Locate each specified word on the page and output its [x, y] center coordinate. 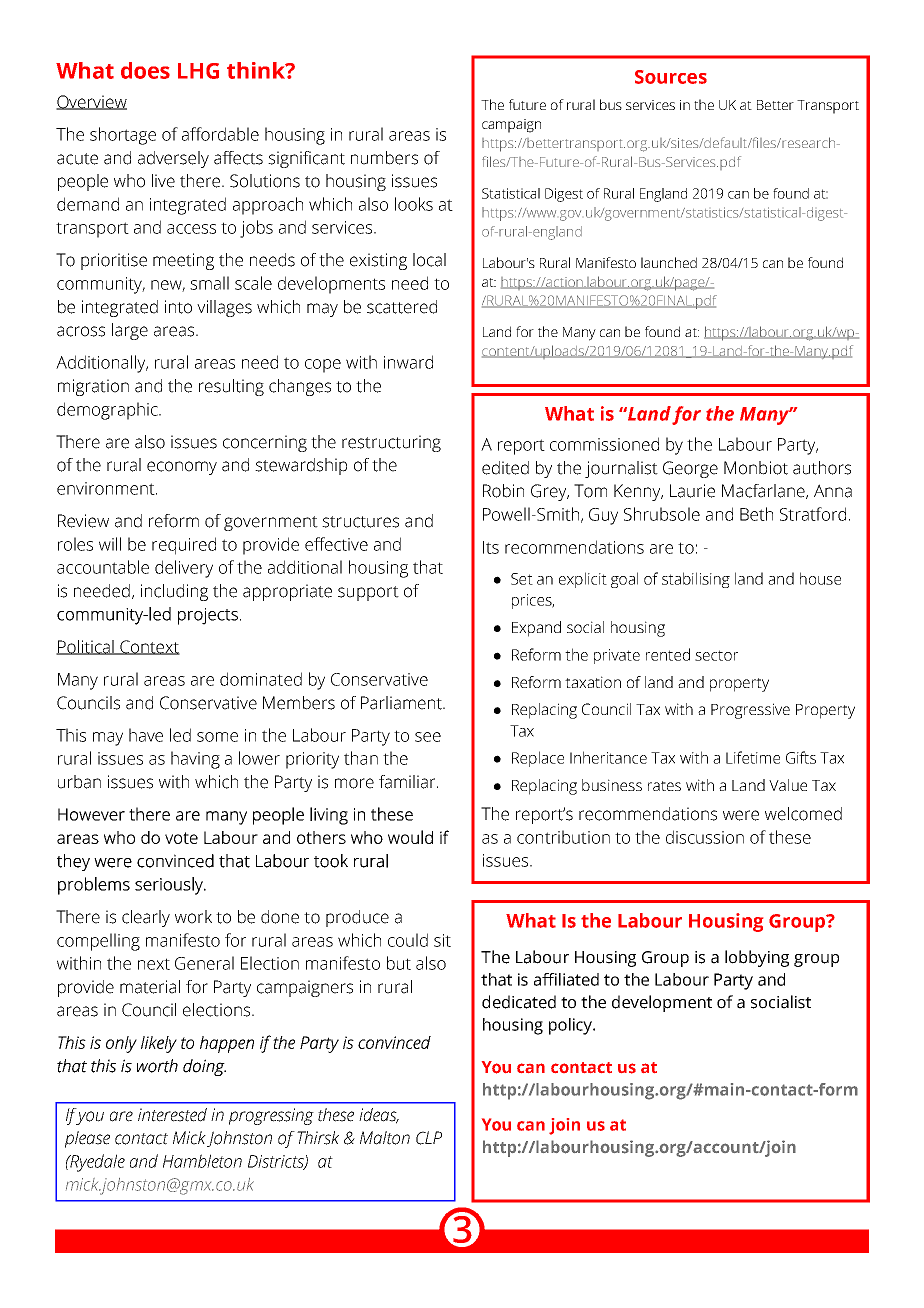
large [130, 331]
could [408, 940]
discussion [705, 837]
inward [408, 362]
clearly [146, 918]
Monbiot [756, 468]
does [145, 70]
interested [172, 1115]
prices [533, 601]
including [174, 592]
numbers [384, 158]
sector [716, 655]
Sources [671, 77]
